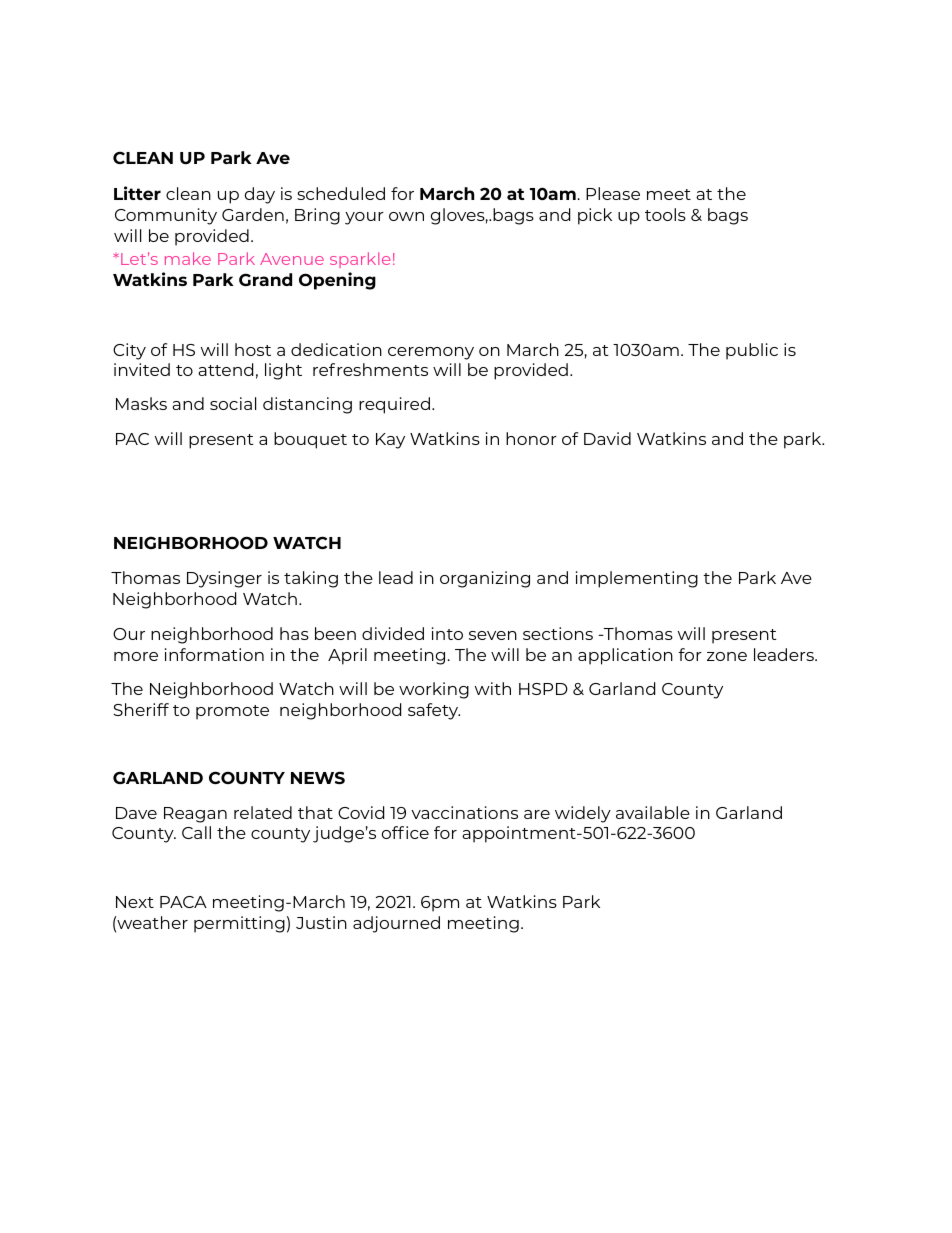 The image size is (952, 1233). What do you see at coordinates (406, 216) in the screenshot?
I see `own` at bounding box center [406, 216].
